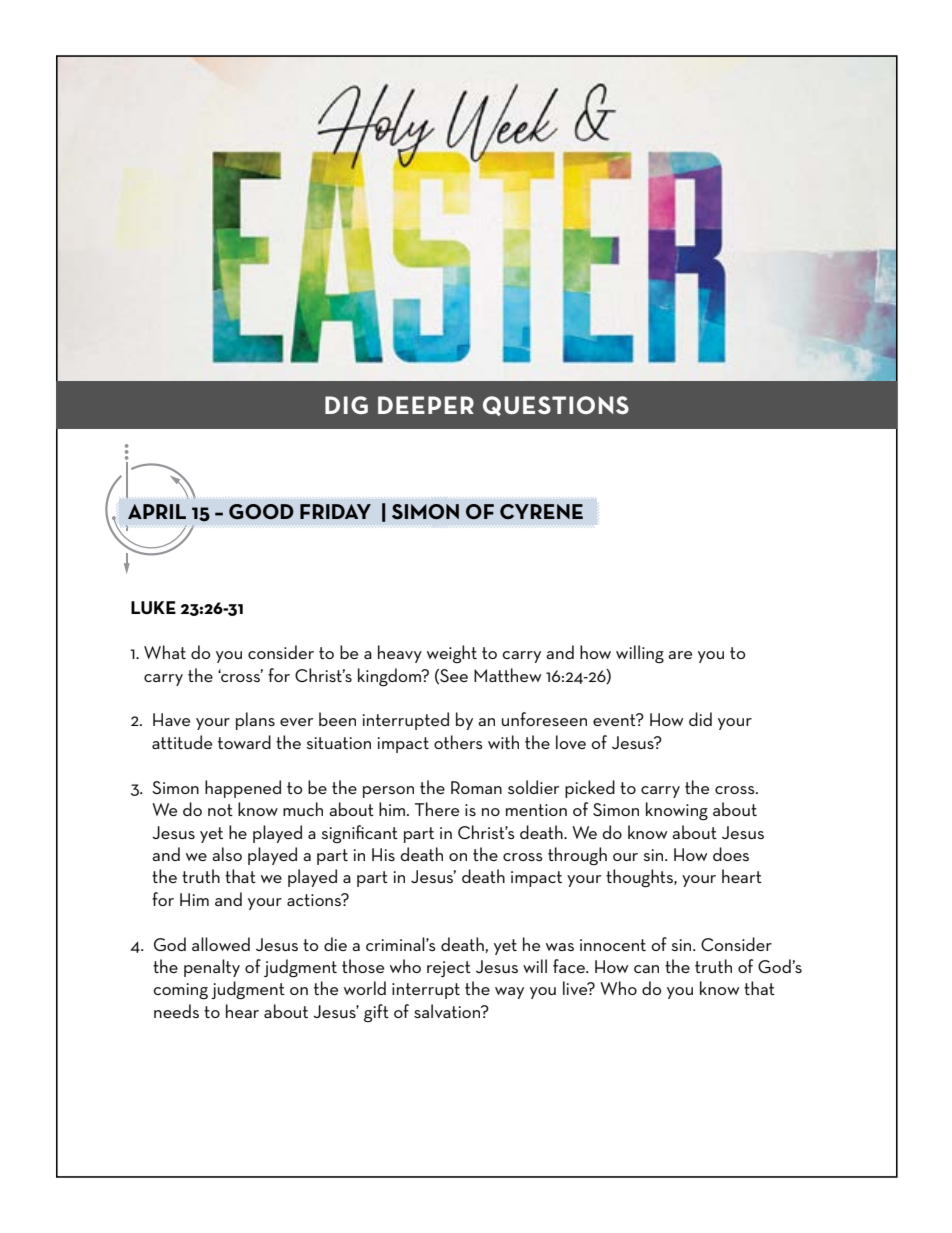 The height and width of the document is (1233, 952). I want to click on also, so click(227, 854).
